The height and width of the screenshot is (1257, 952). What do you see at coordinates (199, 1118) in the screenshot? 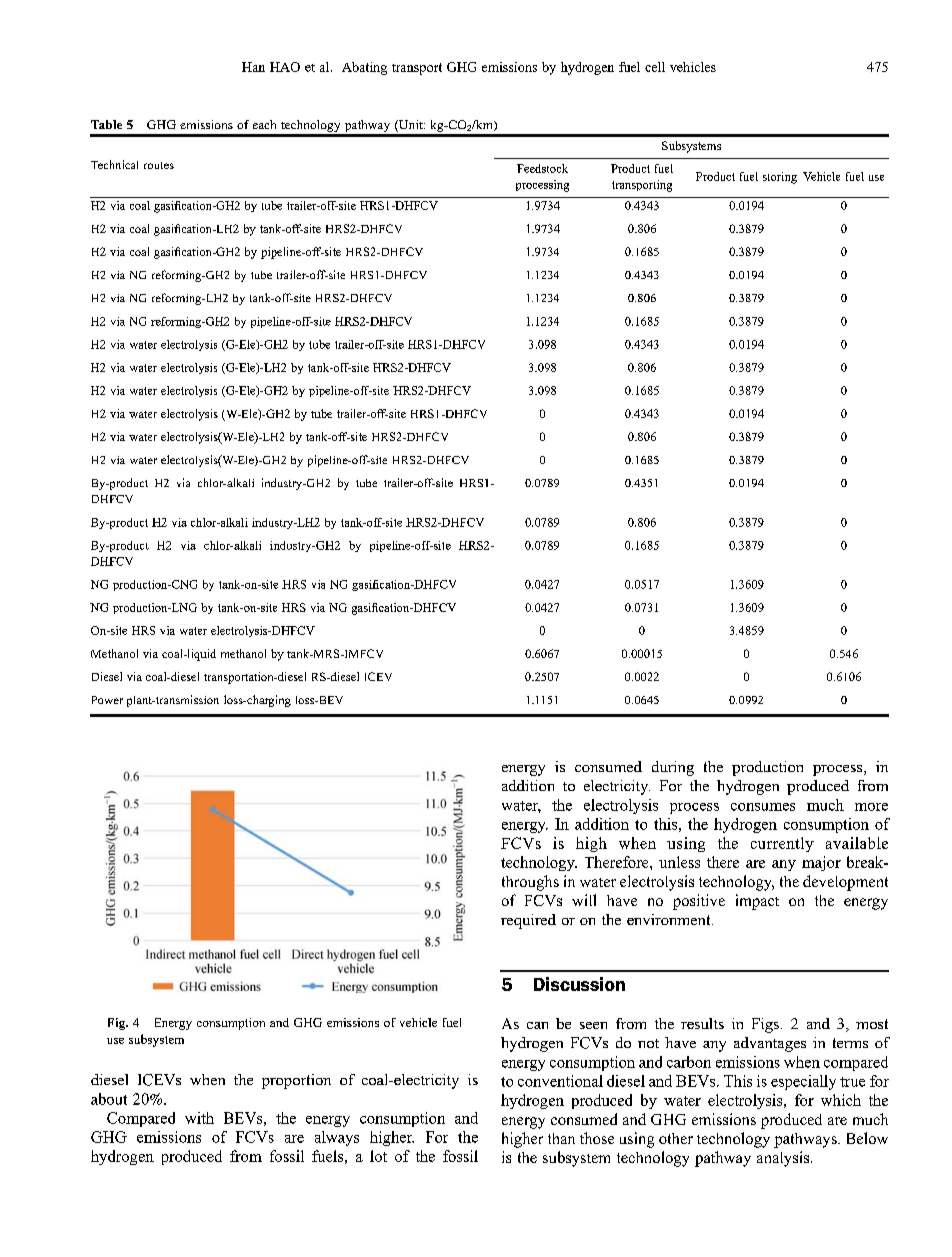
I see `with` at bounding box center [199, 1118].
